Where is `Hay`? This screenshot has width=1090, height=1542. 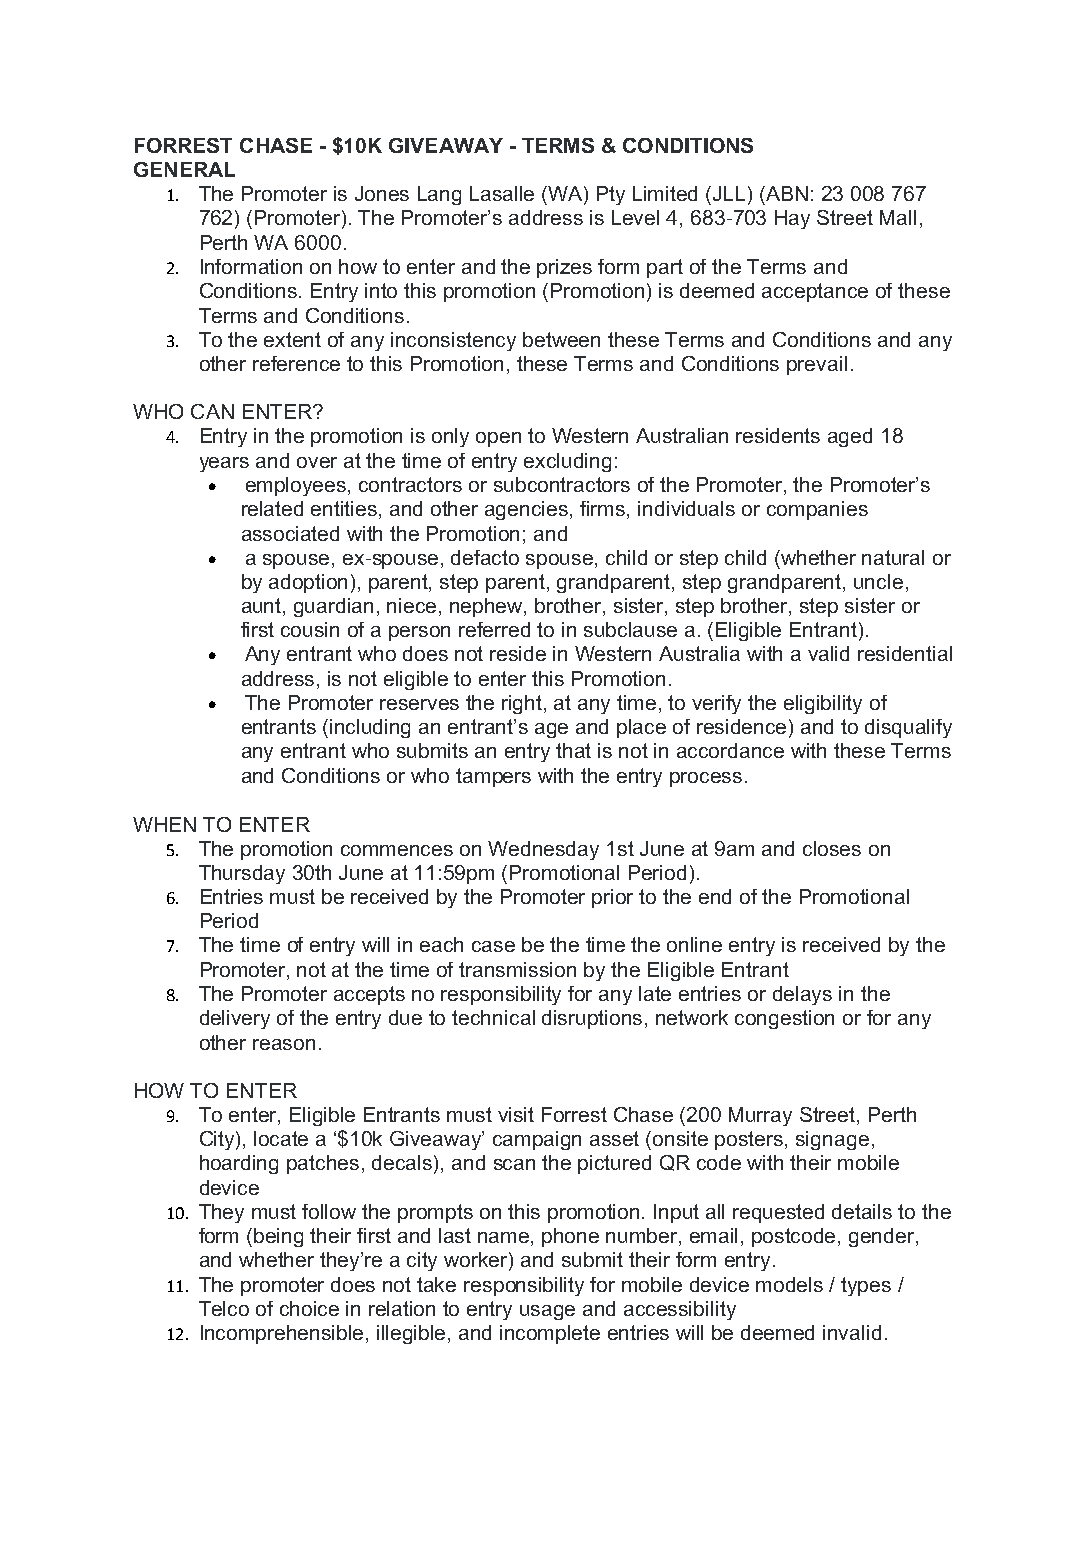
Hay is located at coordinates (792, 219).
